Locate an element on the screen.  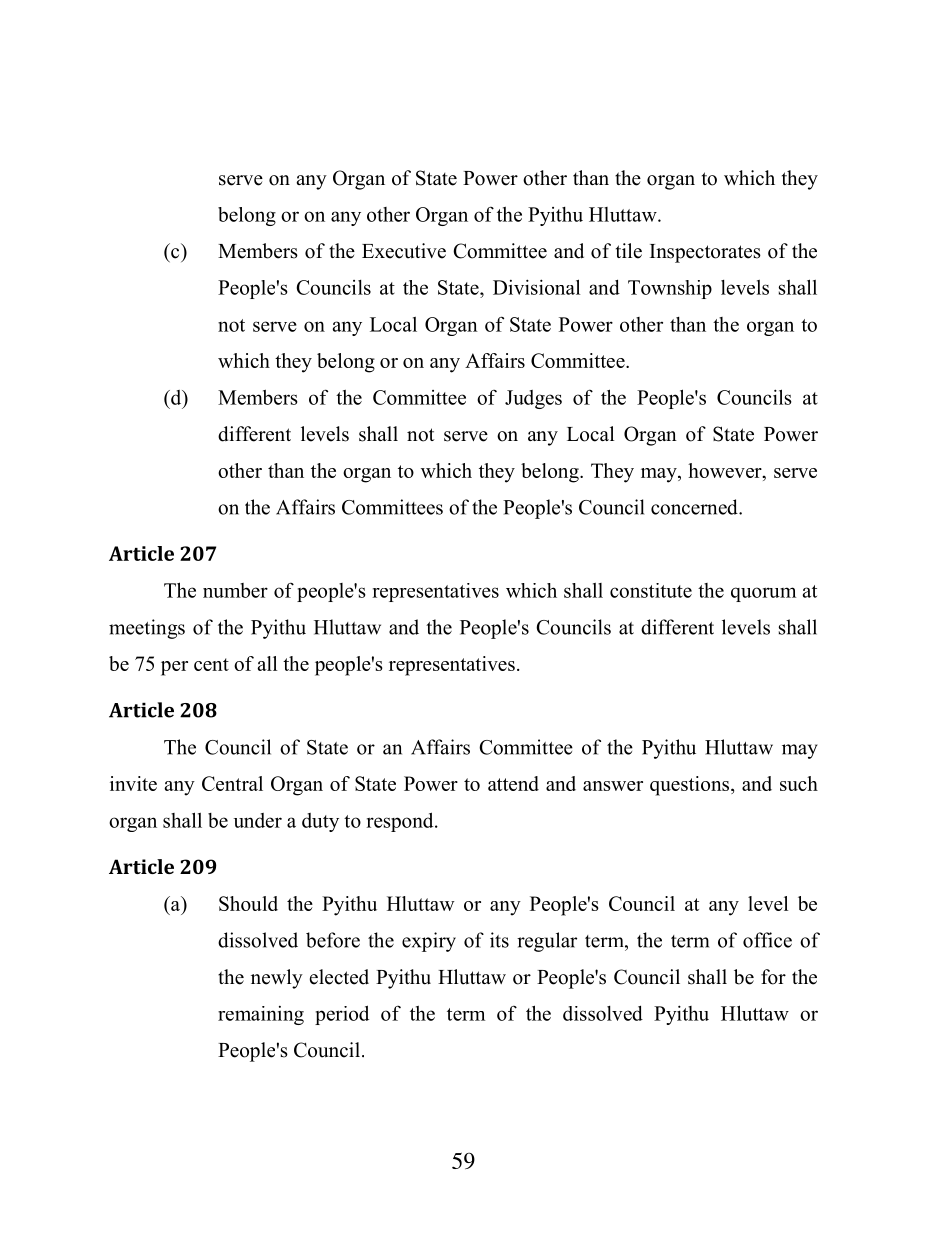
under is located at coordinates (258, 820).
